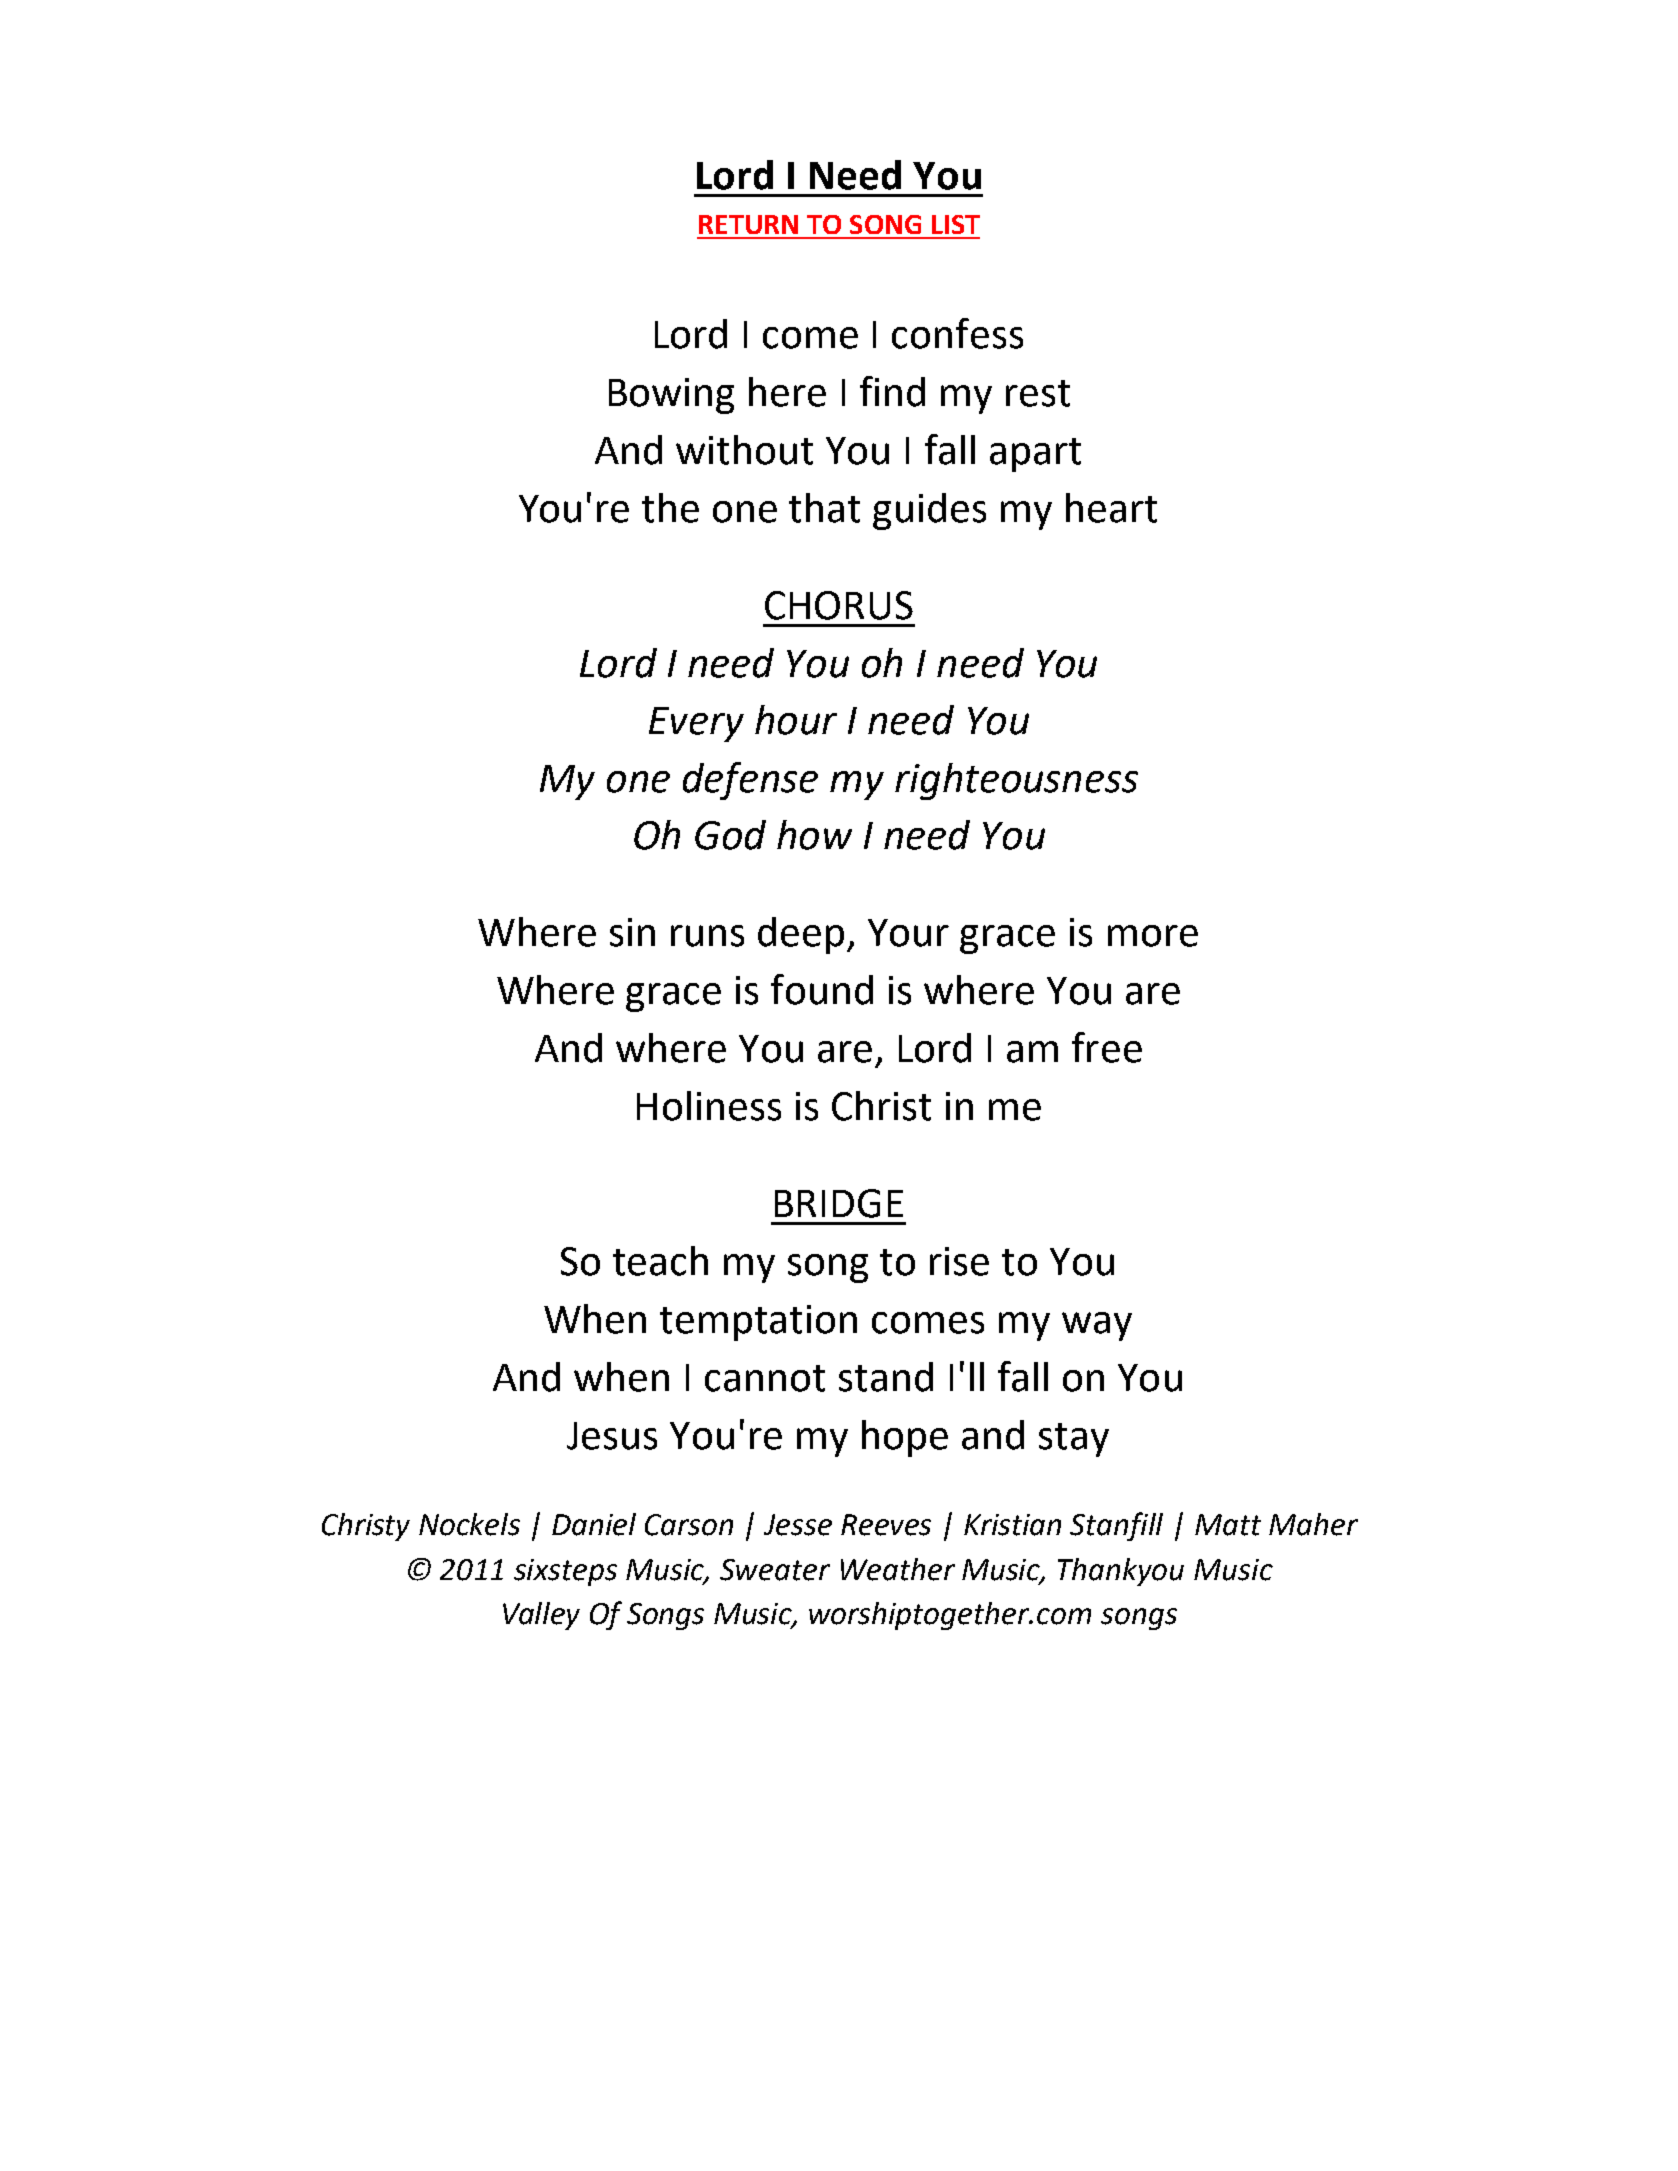  What do you see at coordinates (1111, 508) in the page?
I see `heart` at bounding box center [1111, 508].
